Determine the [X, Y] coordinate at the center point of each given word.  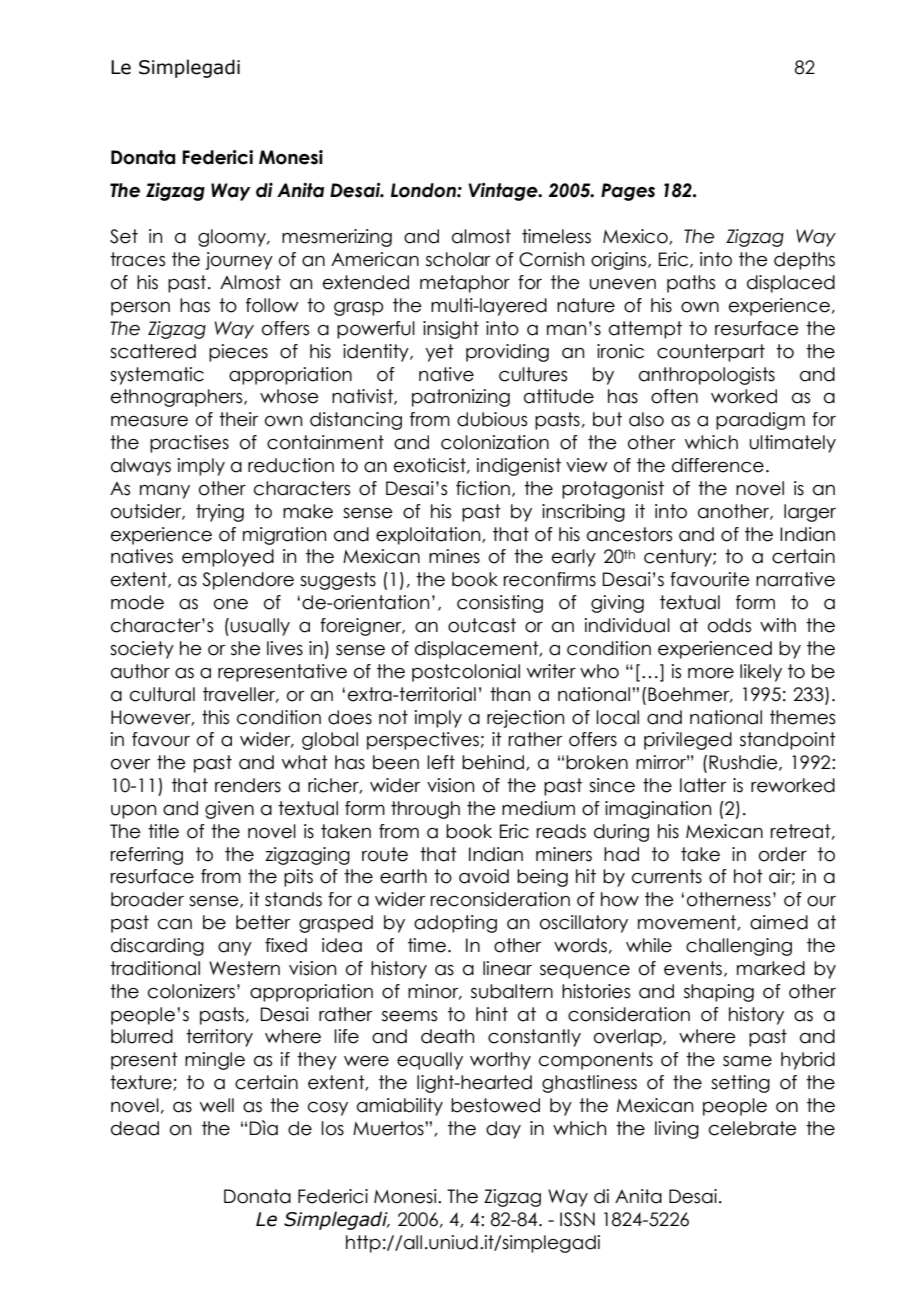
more [711, 673]
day [503, 1130]
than [510, 694]
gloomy [233, 238]
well [217, 1105]
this [215, 717]
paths [691, 284]
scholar [458, 259]
